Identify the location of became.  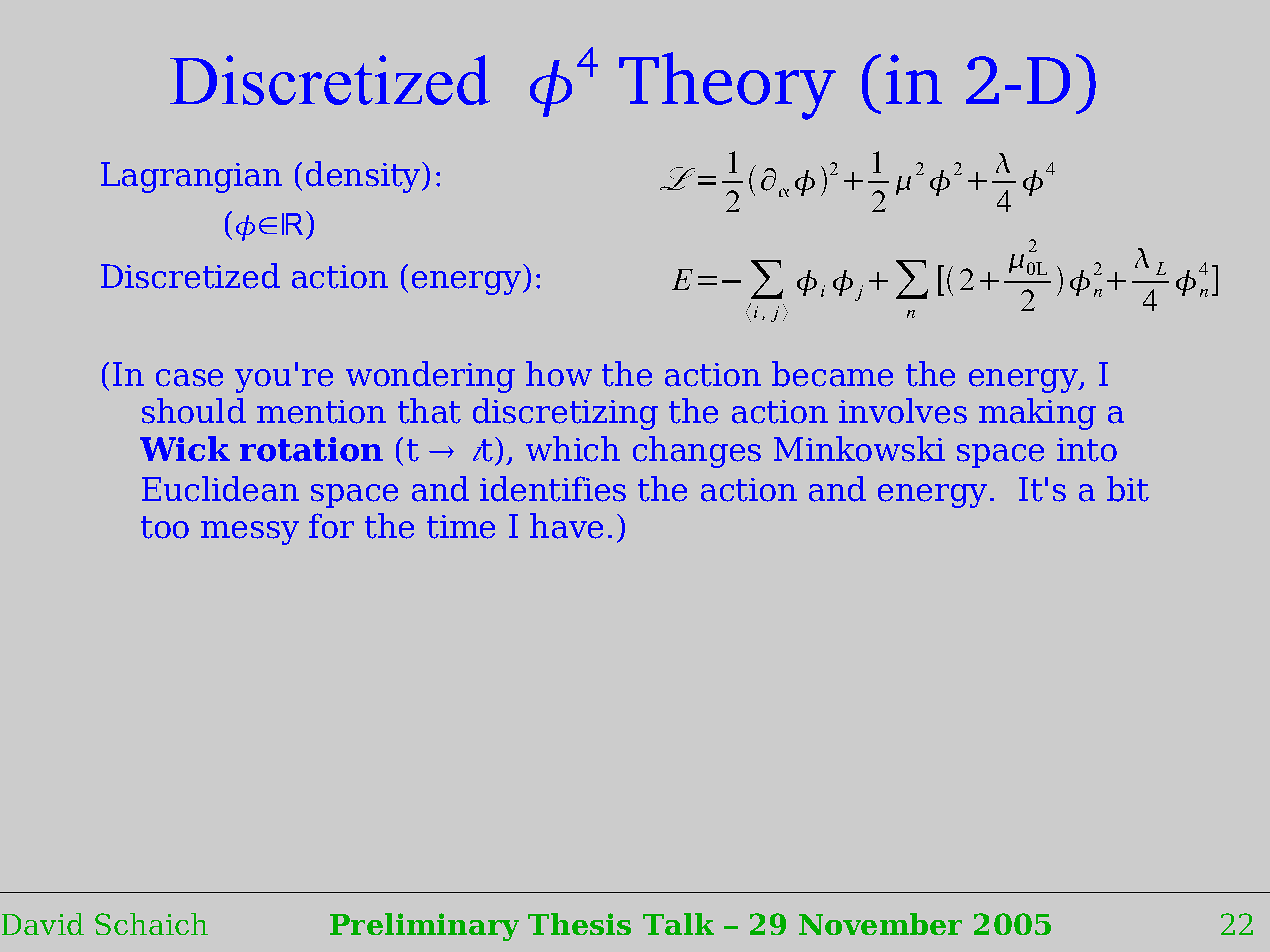
(832, 374).
